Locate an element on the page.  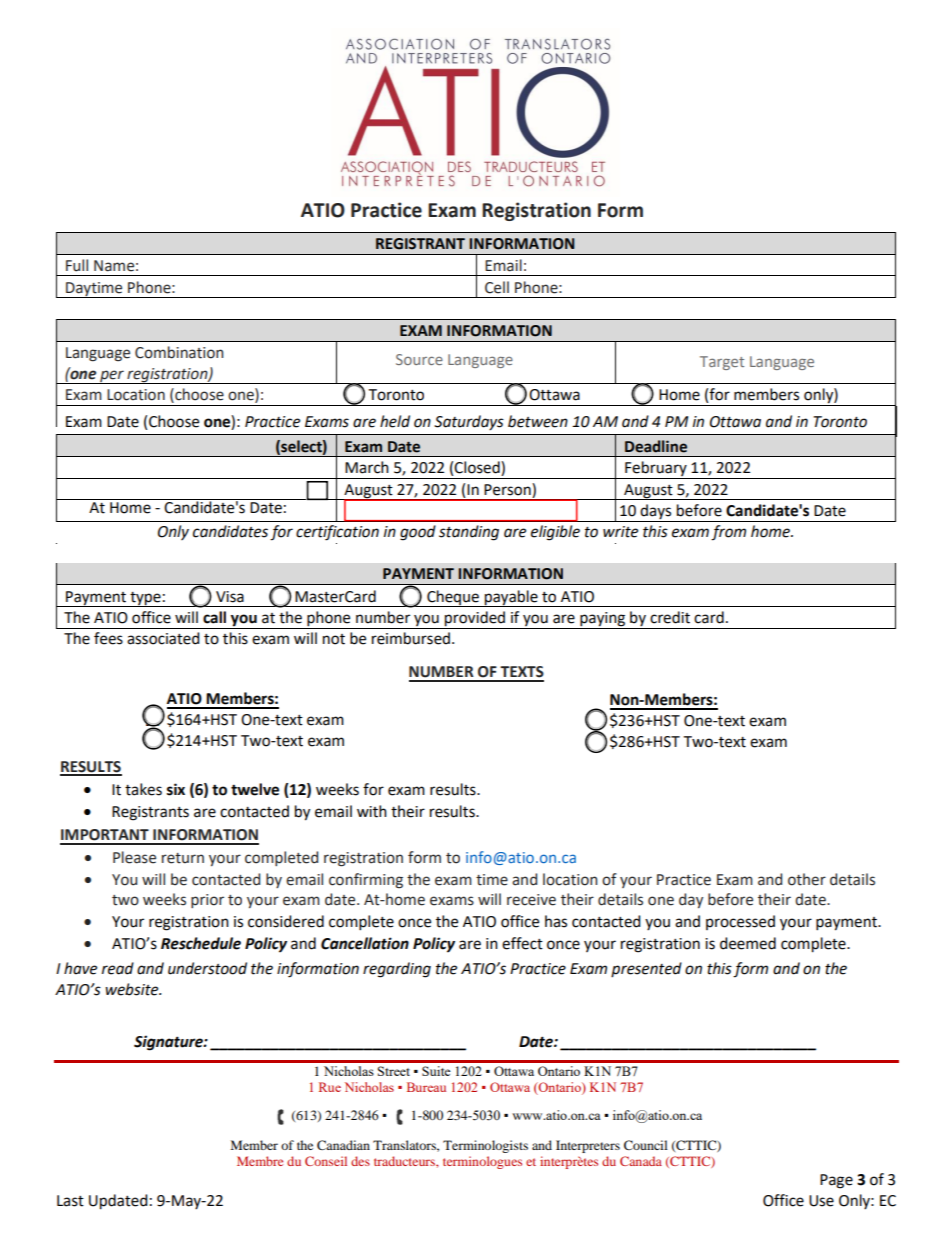
Full is located at coordinates (77, 265).
